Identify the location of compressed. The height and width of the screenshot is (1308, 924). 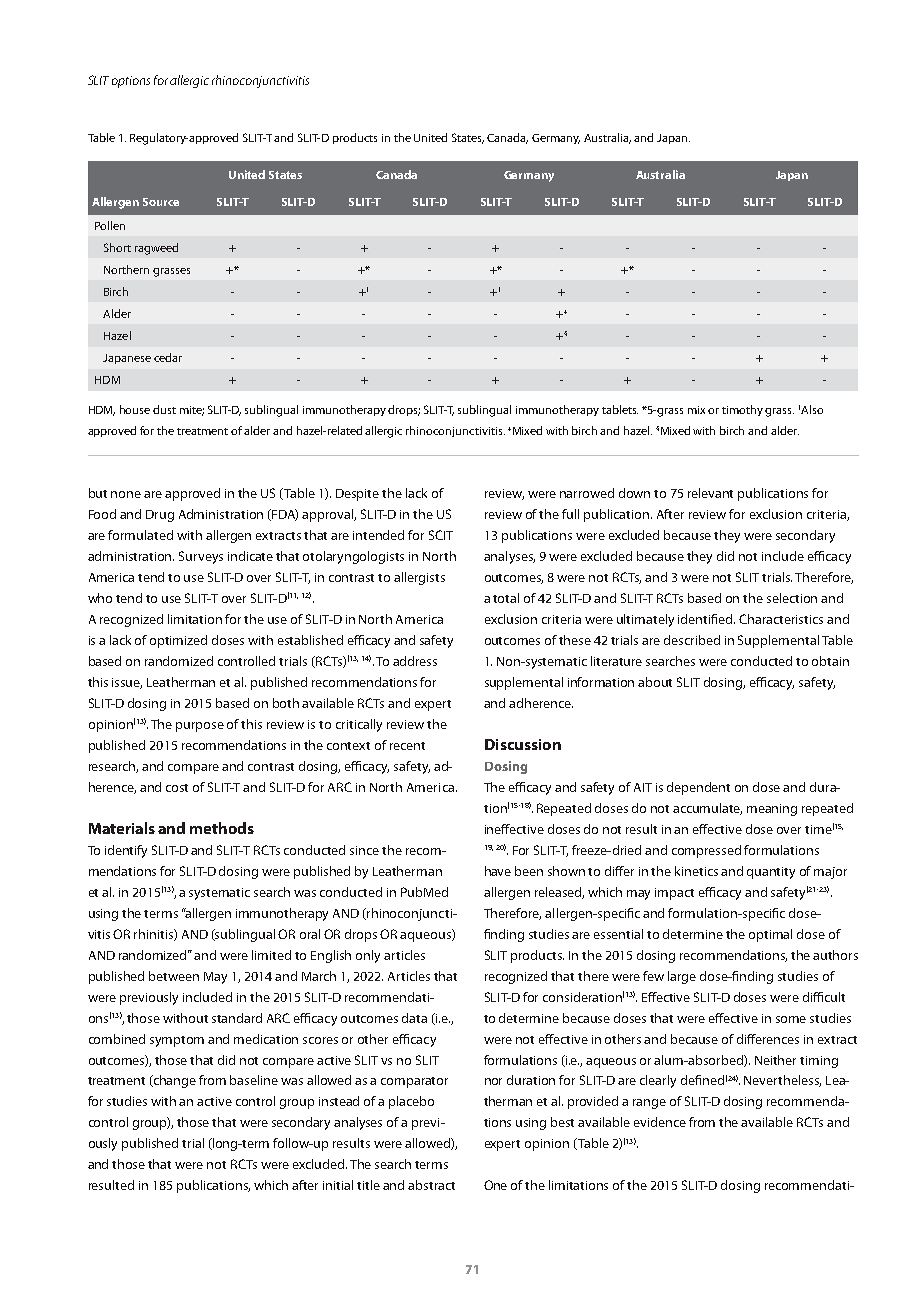
(706, 851).
